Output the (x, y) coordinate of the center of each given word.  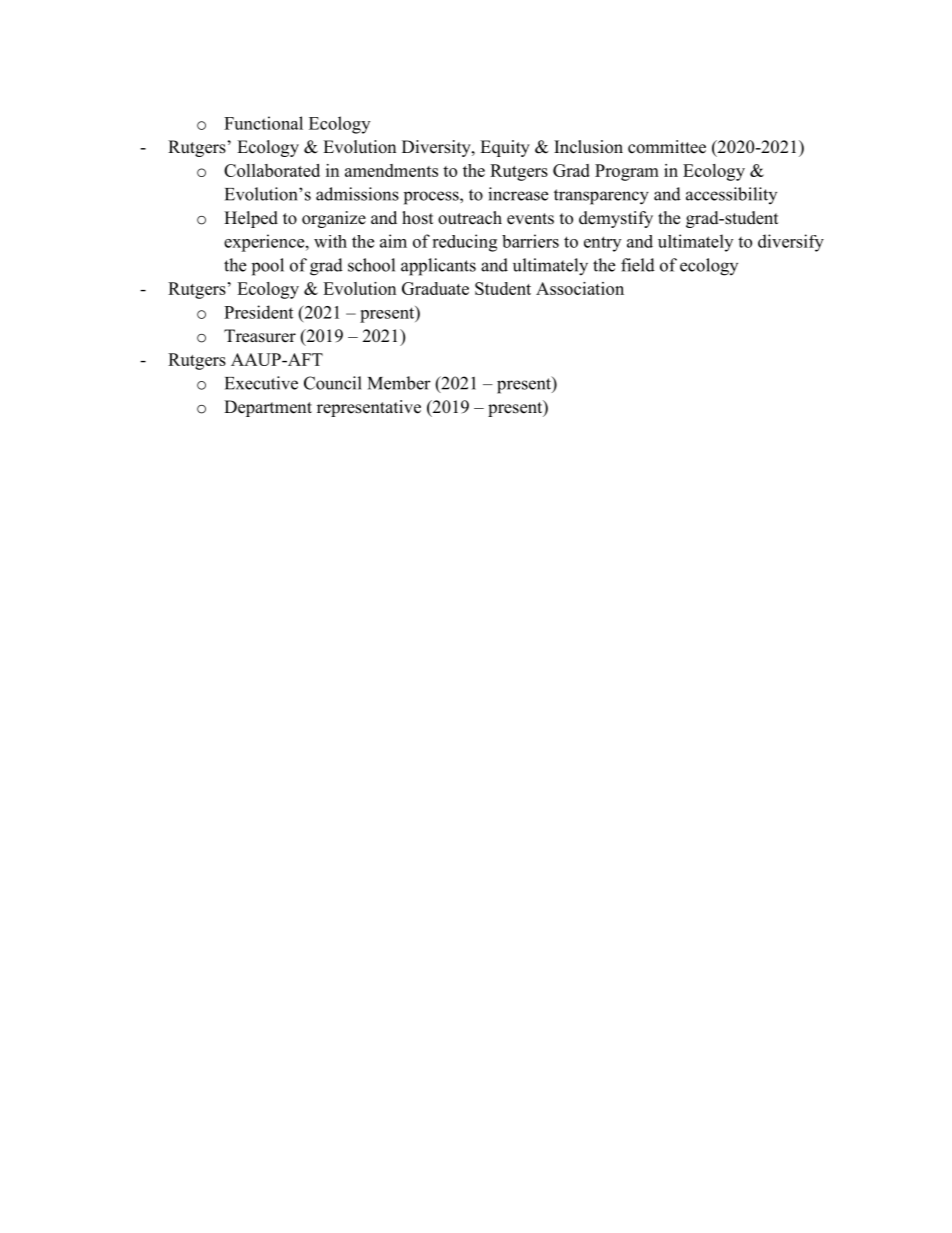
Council (333, 383)
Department (268, 408)
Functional (263, 123)
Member (399, 383)
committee (667, 147)
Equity (505, 148)
